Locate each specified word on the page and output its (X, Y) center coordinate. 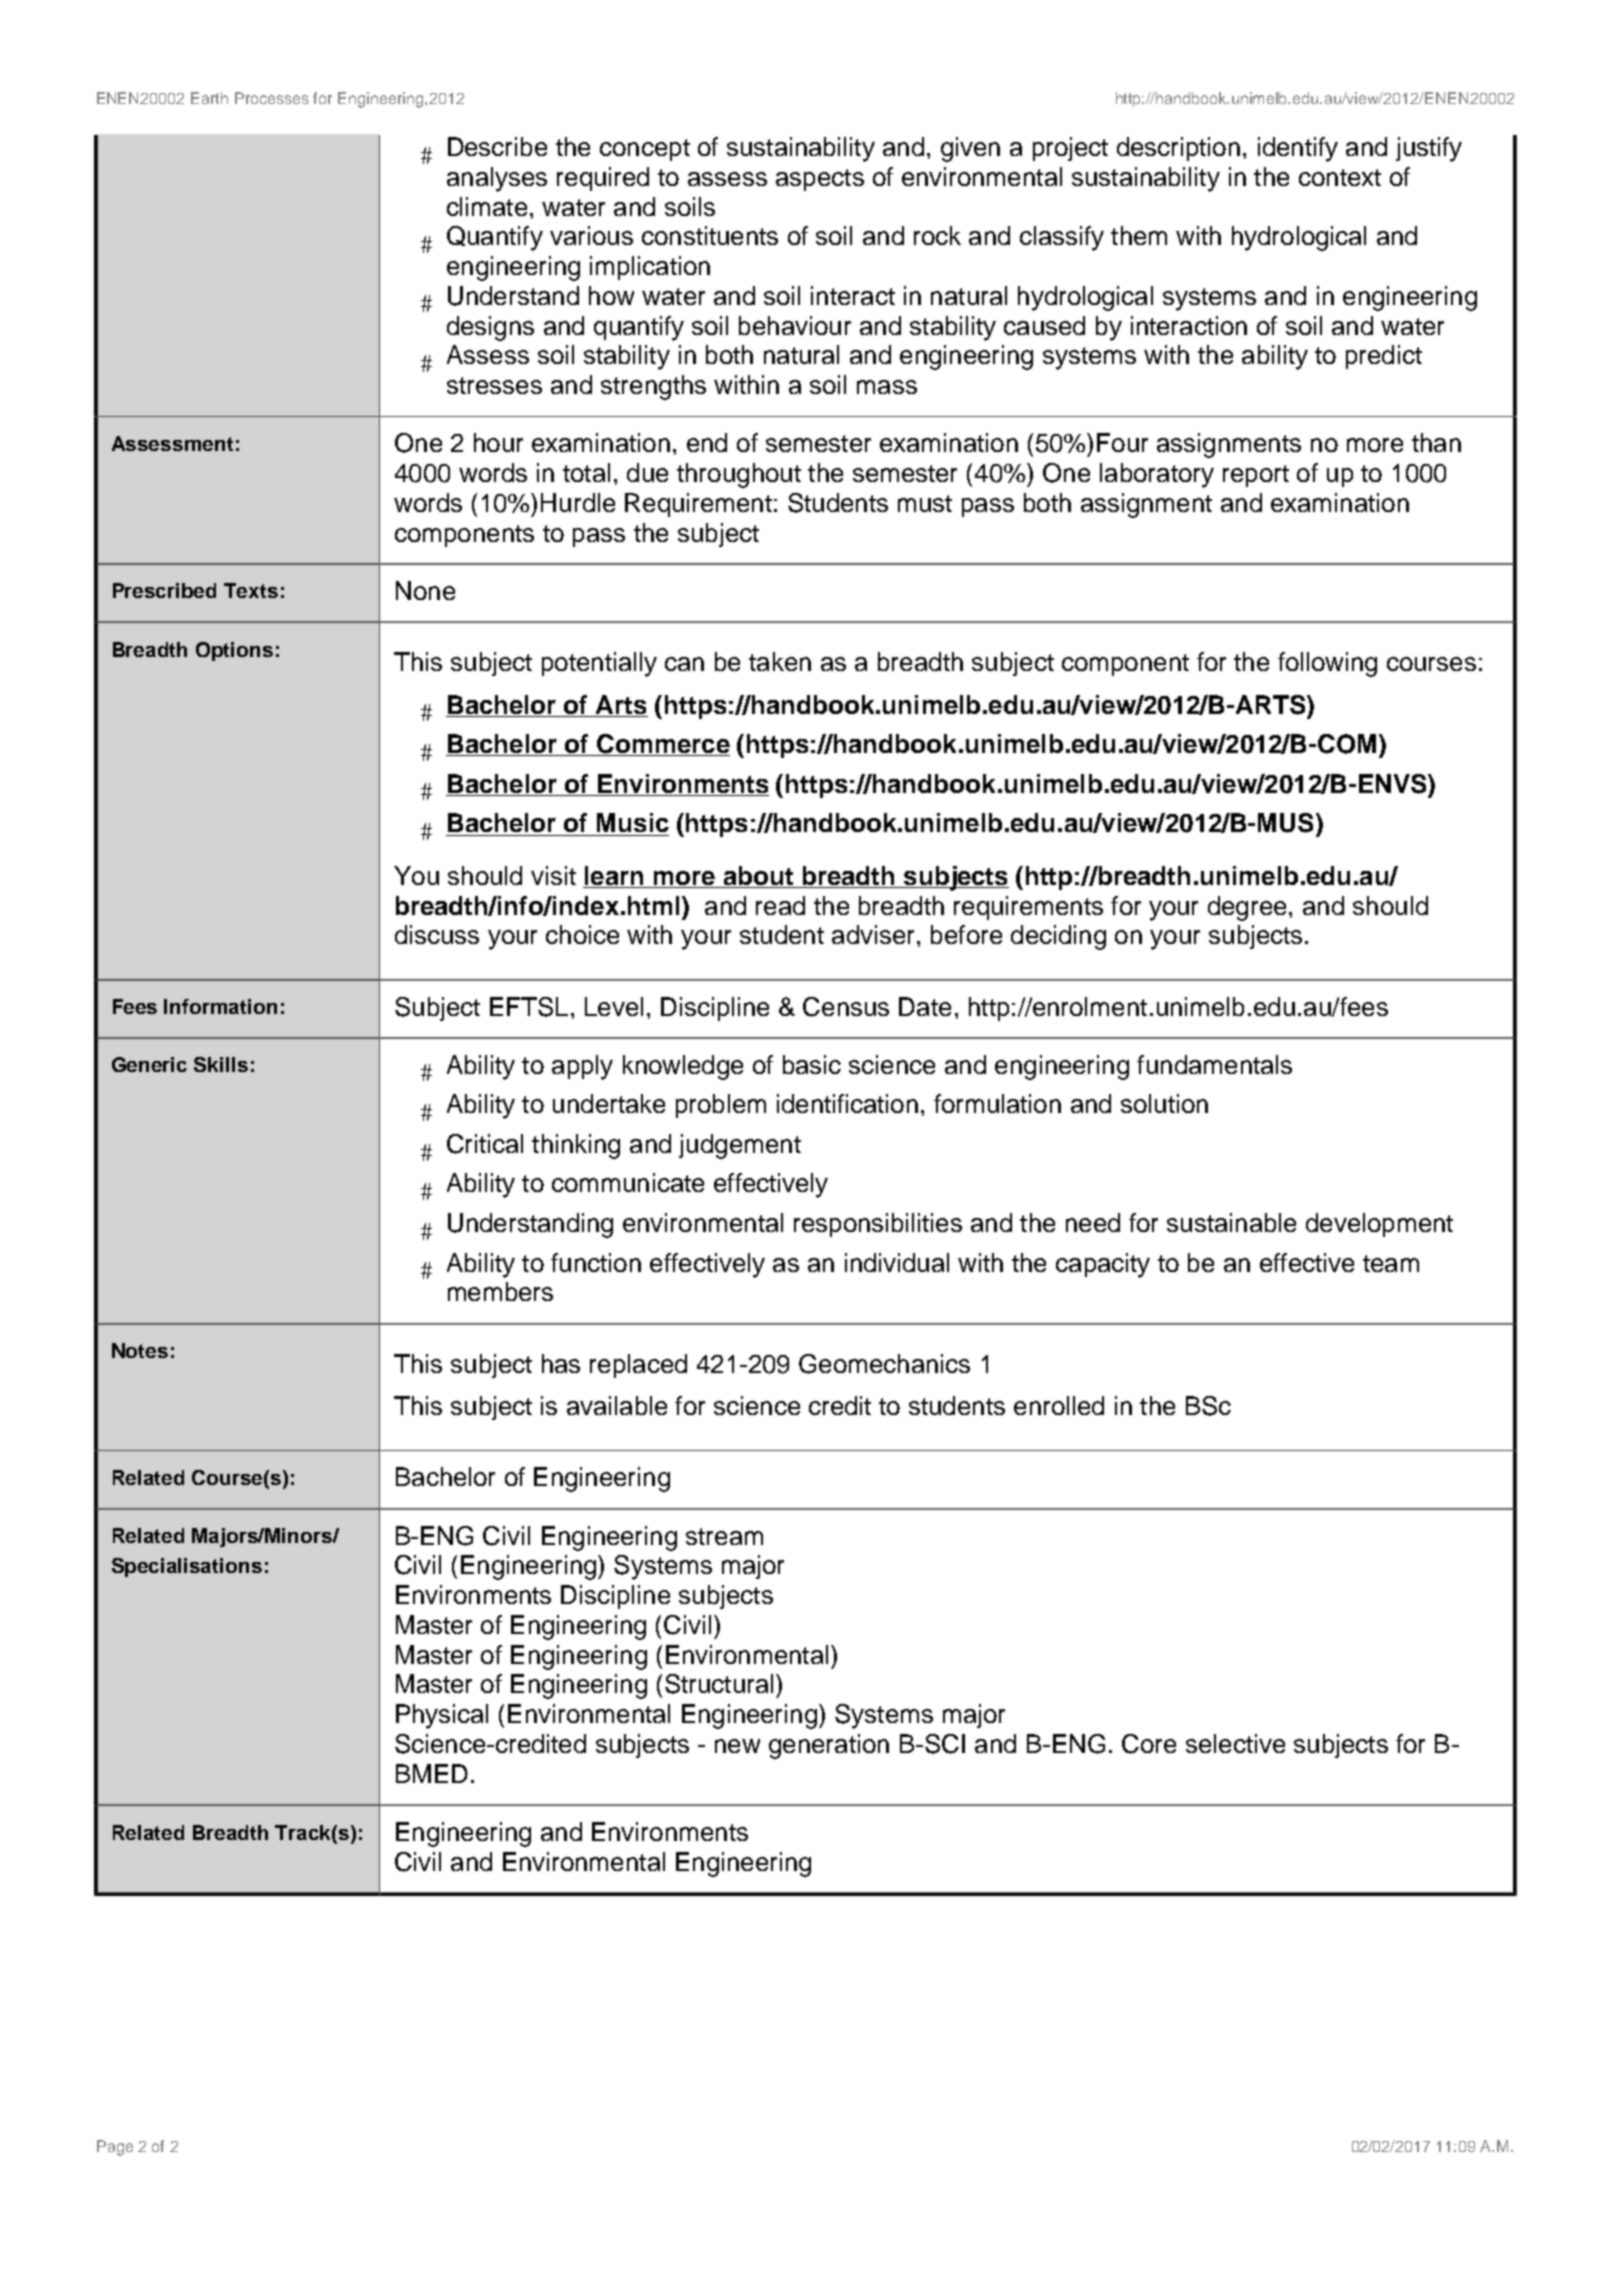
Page (115, 2148)
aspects (820, 180)
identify (1298, 149)
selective (1235, 1743)
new (737, 1746)
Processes (272, 98)
